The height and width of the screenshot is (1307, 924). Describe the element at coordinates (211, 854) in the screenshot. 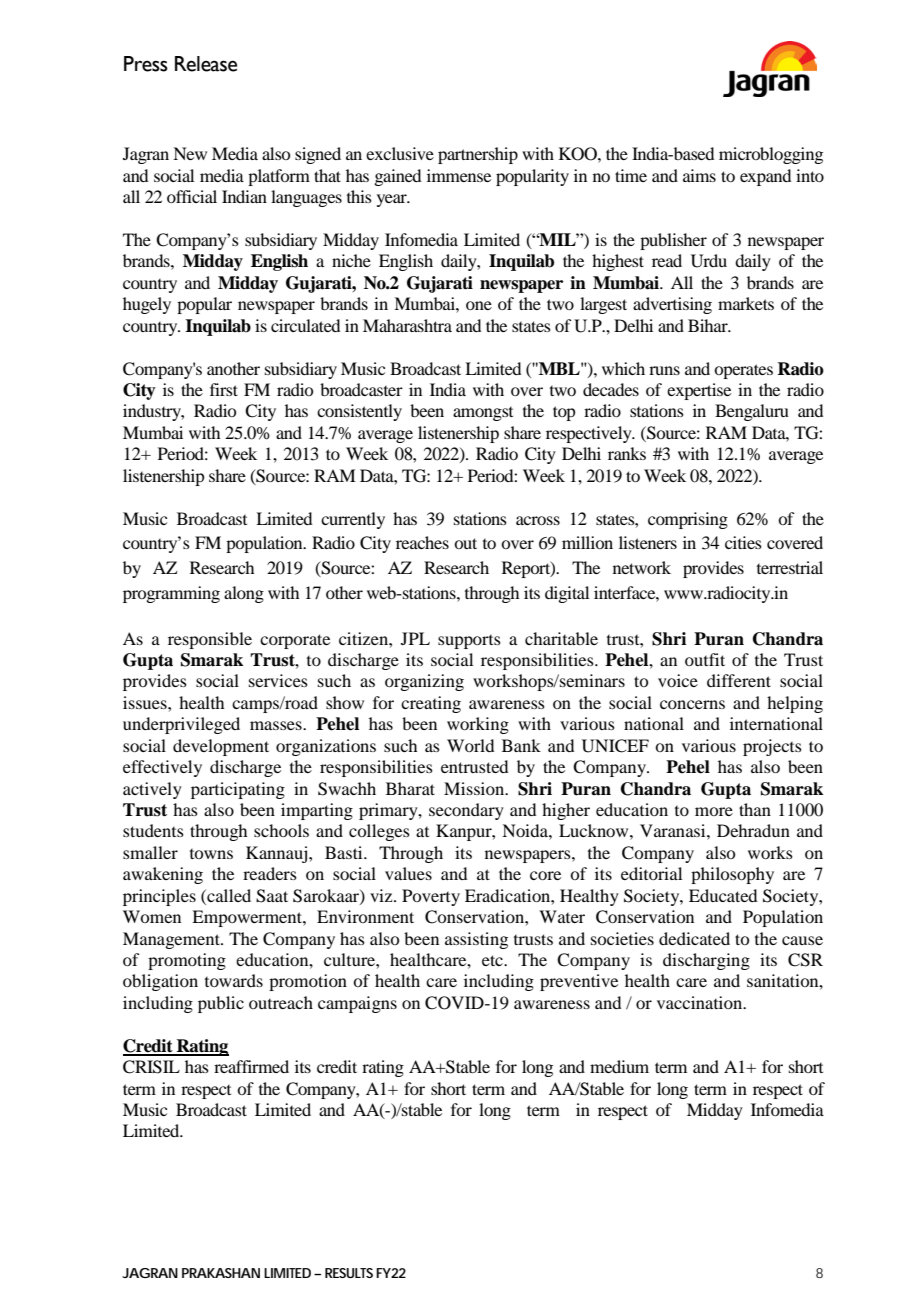

I see `towns` at that location.
